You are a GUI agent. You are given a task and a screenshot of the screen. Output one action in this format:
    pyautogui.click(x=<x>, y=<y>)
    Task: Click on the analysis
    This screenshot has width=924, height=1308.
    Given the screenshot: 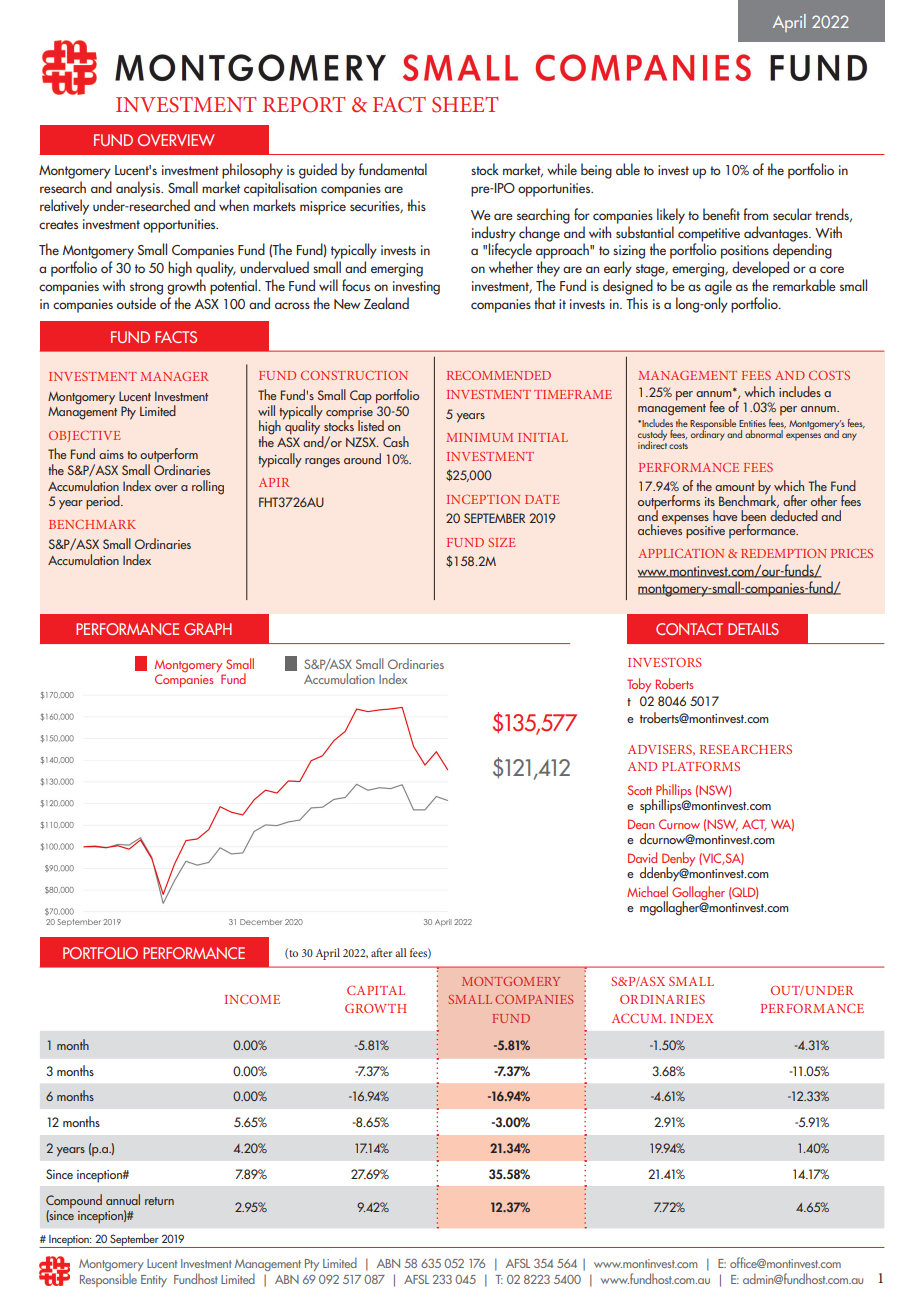 What is the action you would take?
    pyautogui.click(x=139, y=189)
